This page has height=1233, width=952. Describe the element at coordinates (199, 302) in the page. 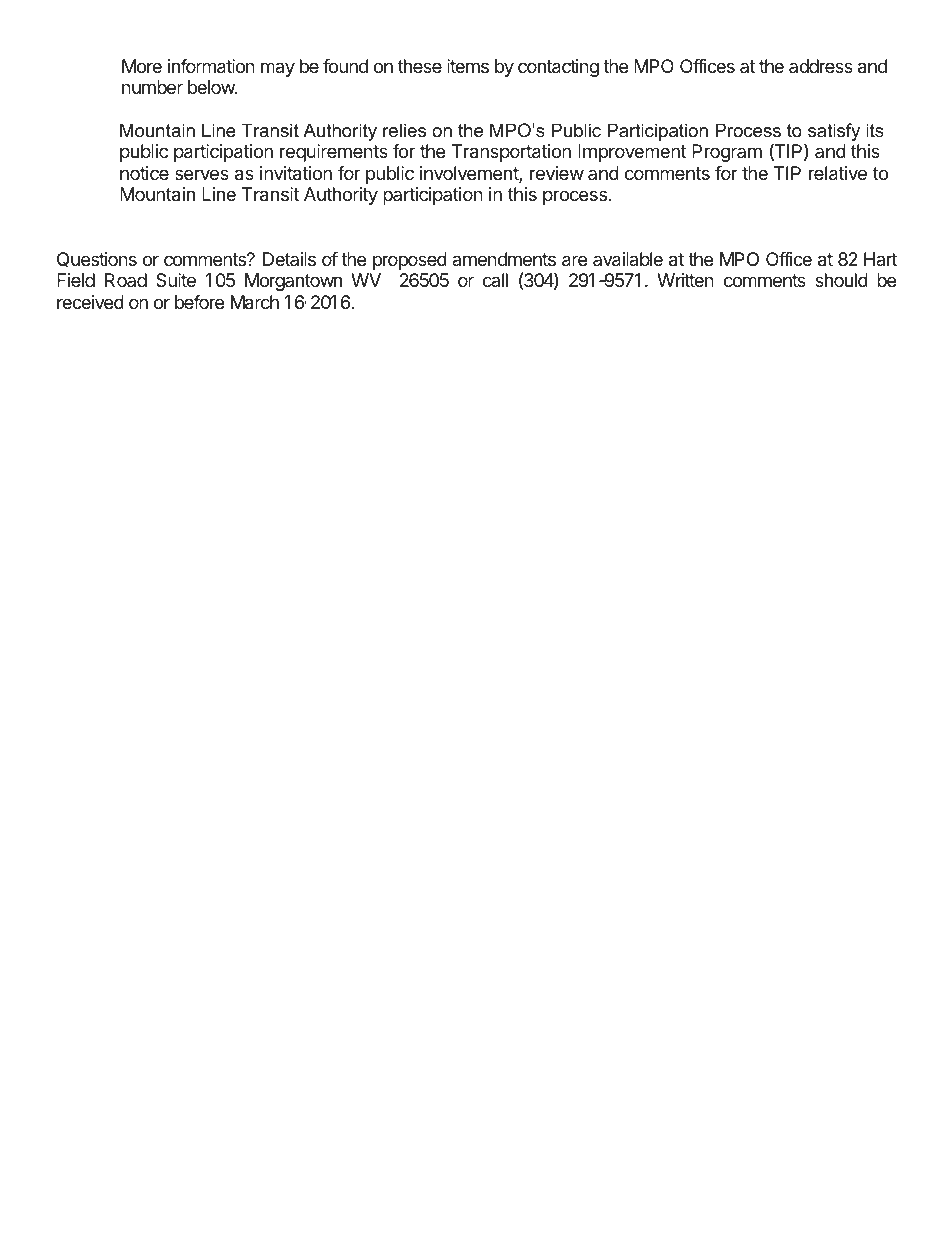

I see `before` at that location.
